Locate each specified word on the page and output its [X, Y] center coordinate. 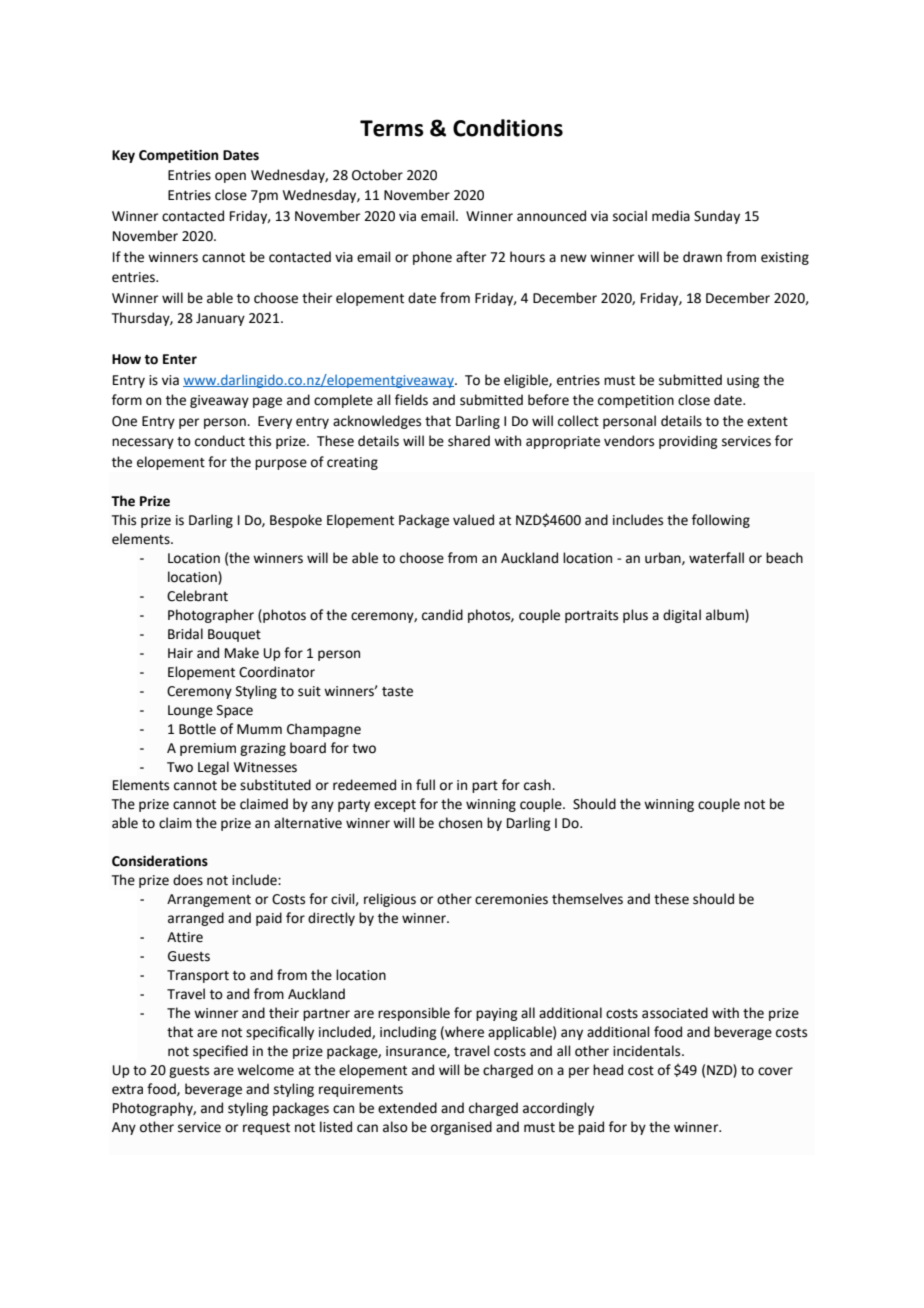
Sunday [717, 217]
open [230, 177]
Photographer [211, 616]
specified [220, 1052]
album [726, 615]
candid [442, 615]
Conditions [508, 128]
